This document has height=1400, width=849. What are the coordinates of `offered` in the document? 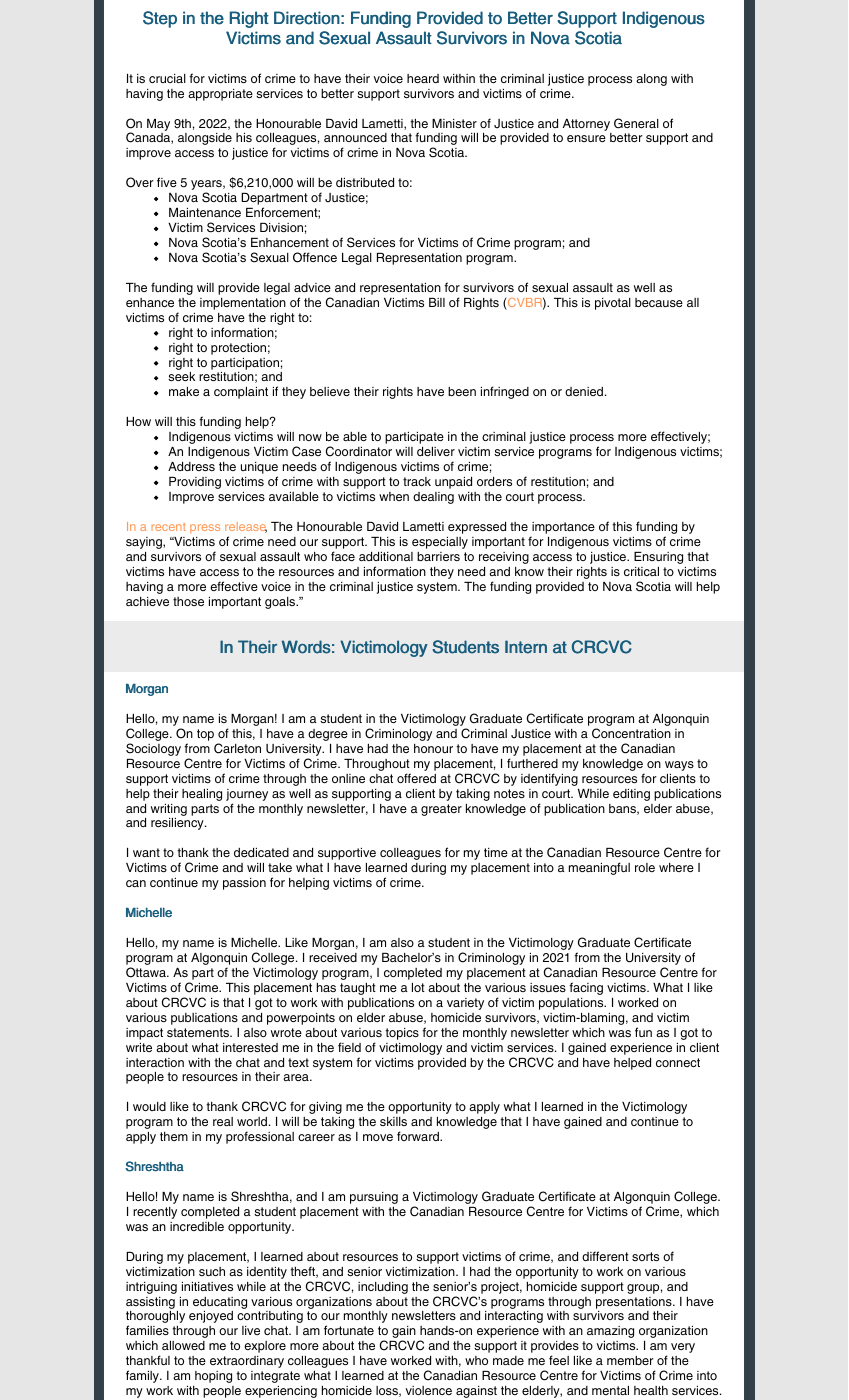 It's located at (416, 778).
